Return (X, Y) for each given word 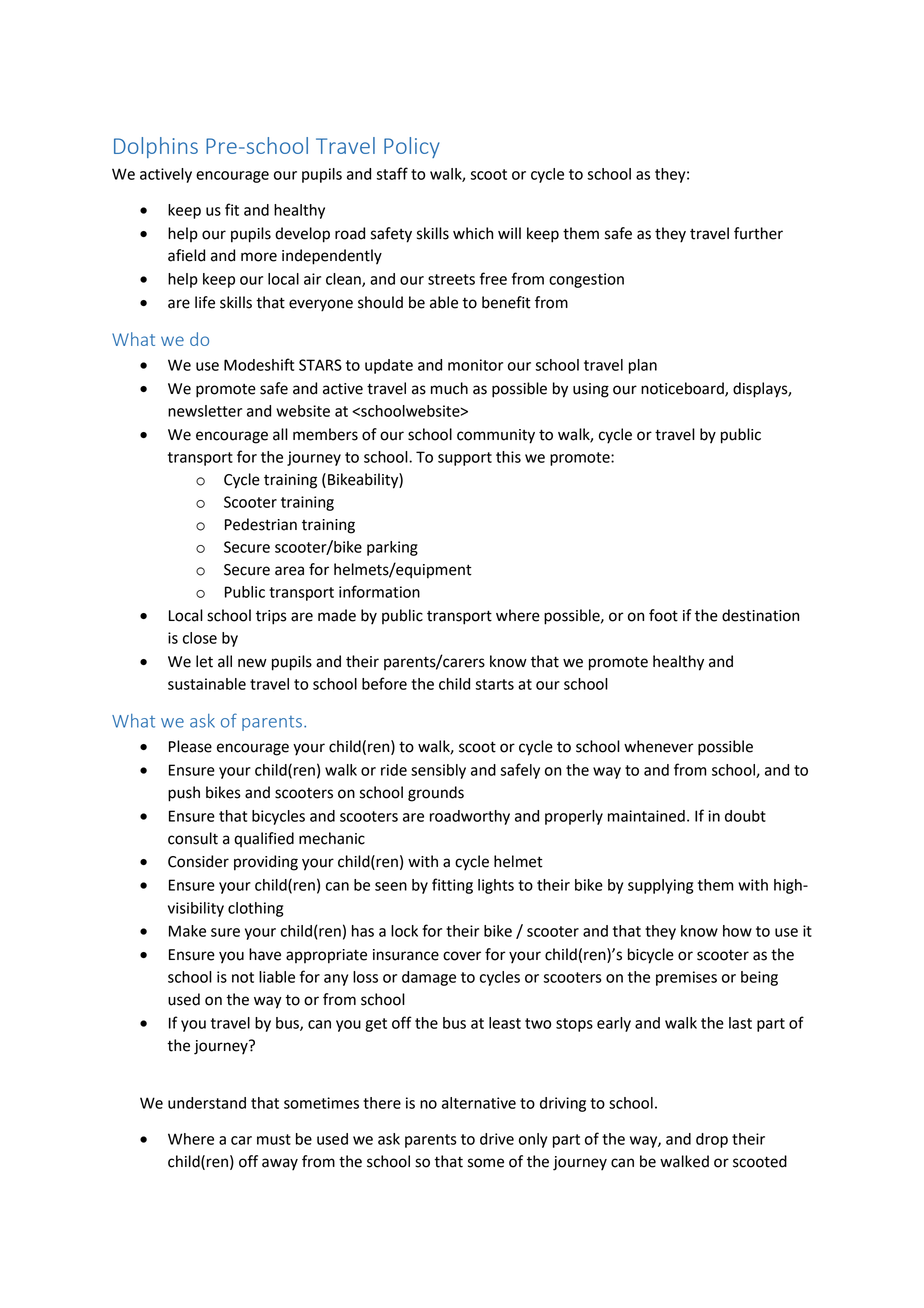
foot (663, 615)
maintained (646, 816)
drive (497, 1139)
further (758, 233)
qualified (264, 839)
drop (712, 1140)
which (473, 233)
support (465, 459)
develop (302, 235)
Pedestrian (261, 524)
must (274, 1139)
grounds (436, 794)
